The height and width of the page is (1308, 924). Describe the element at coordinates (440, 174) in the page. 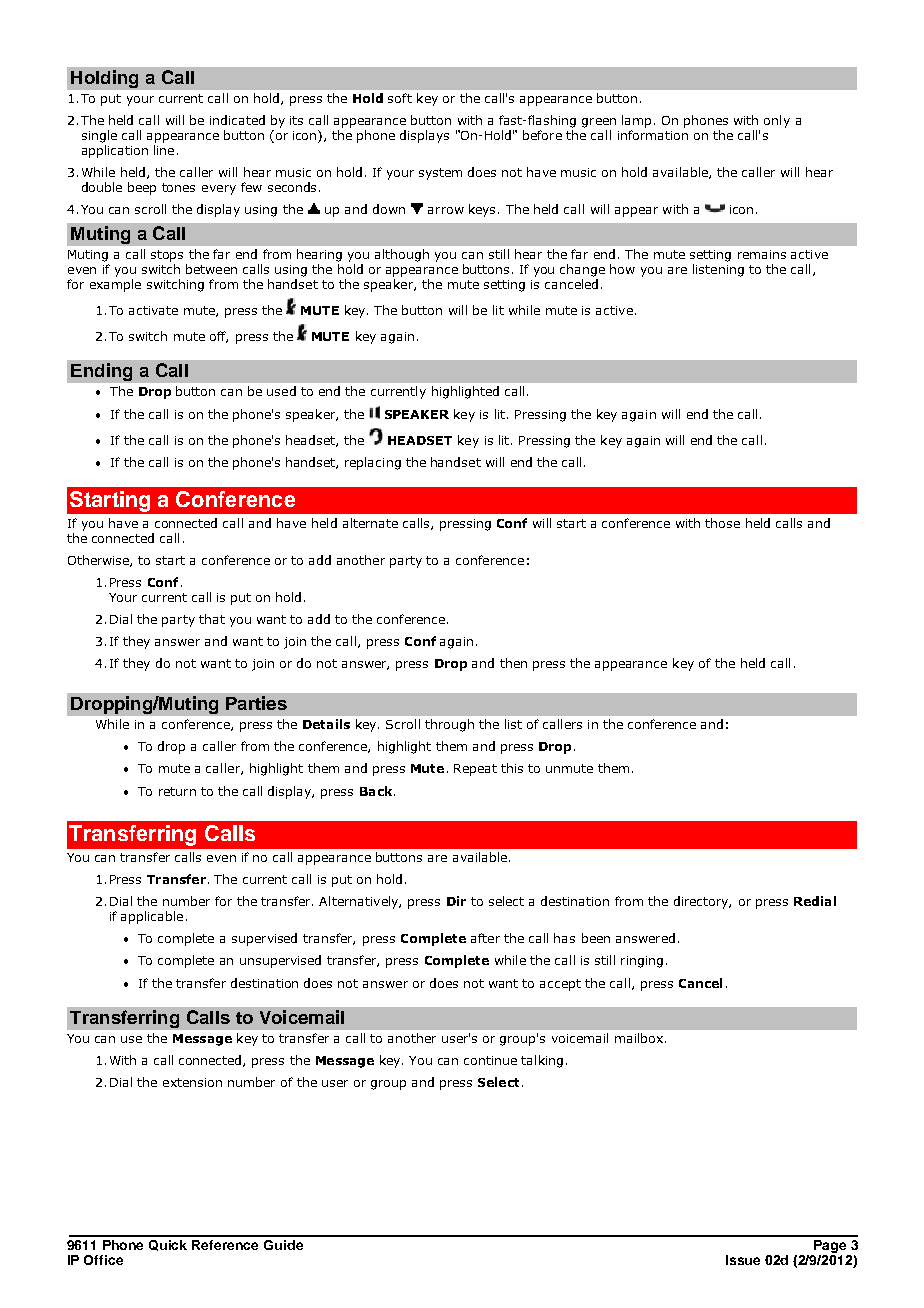

I see `system` at that location.
